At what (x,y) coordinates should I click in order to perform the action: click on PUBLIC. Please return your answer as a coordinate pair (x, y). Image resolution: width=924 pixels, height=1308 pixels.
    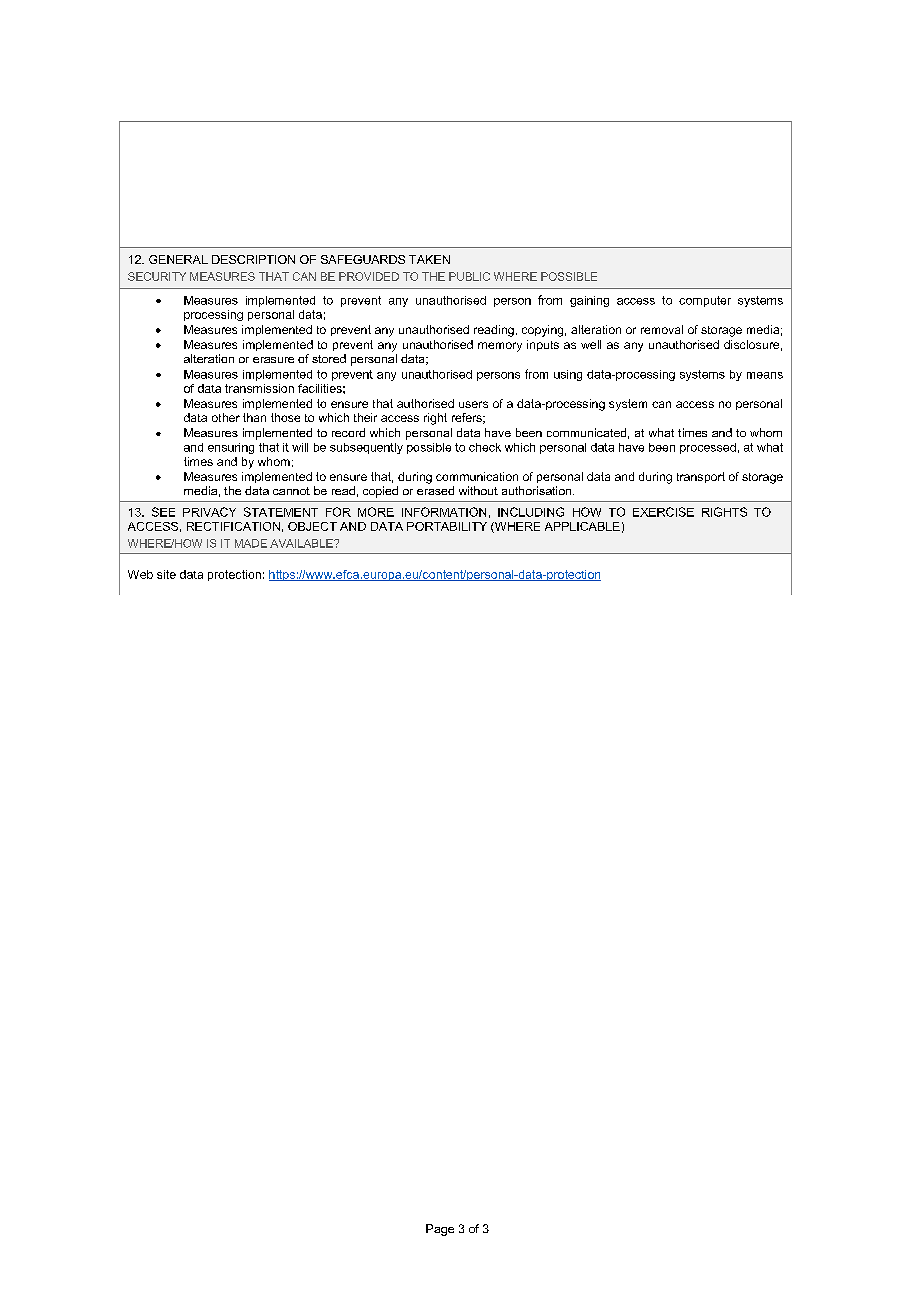
    Looking at the image, I should click on (469, 276).
